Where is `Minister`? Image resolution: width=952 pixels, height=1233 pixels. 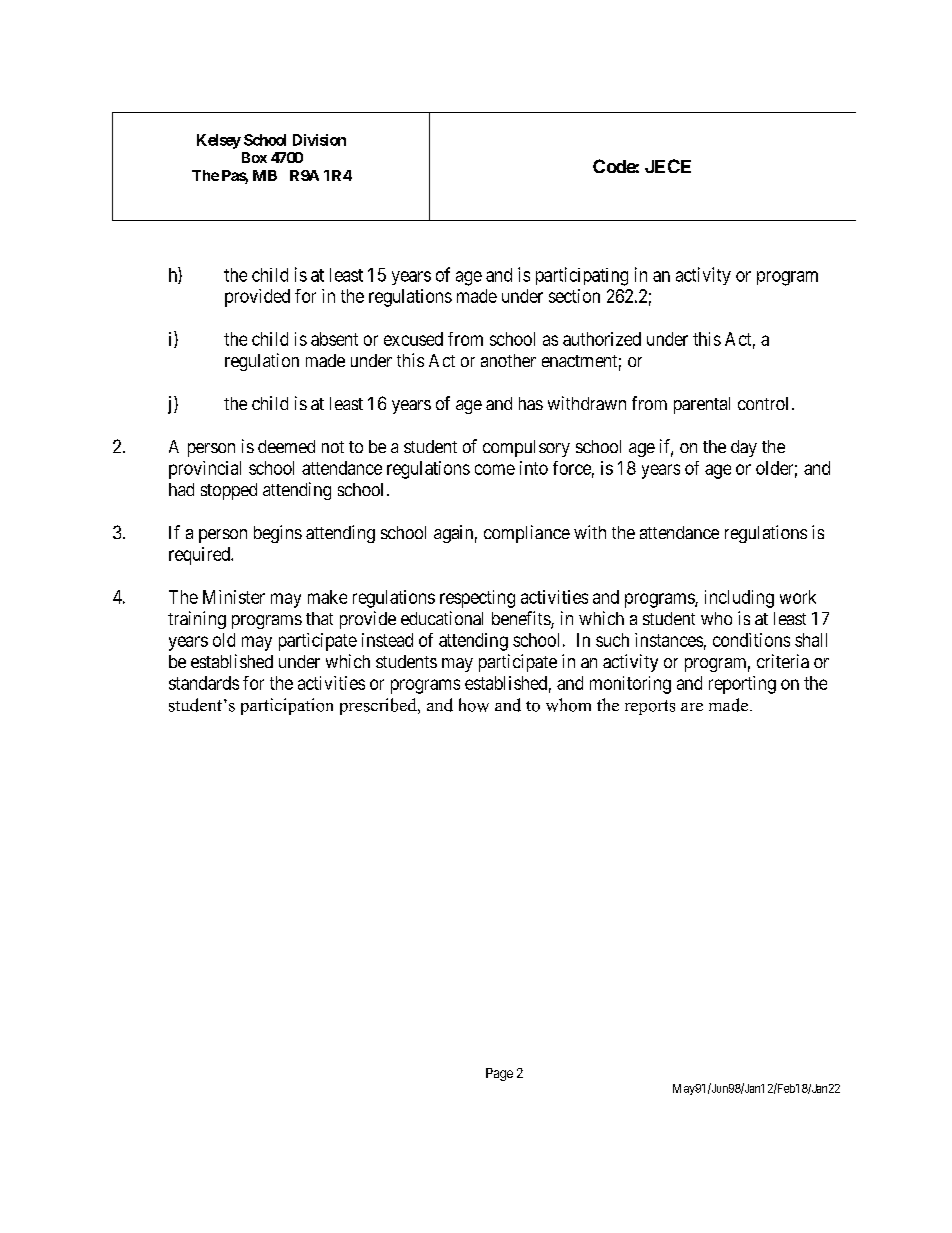 Minister is located at coordinates (234, 597).
